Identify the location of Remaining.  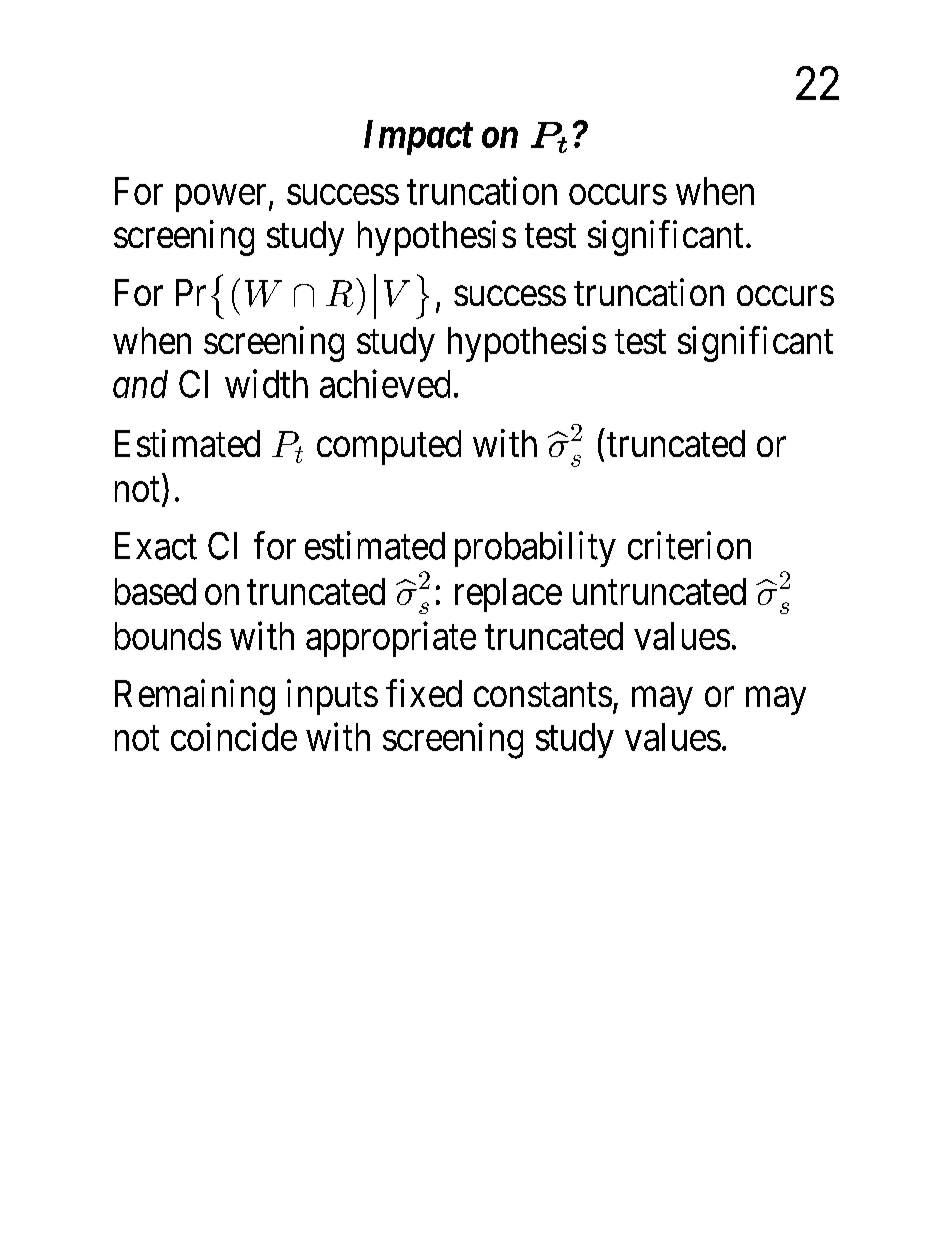
(195, 697).
